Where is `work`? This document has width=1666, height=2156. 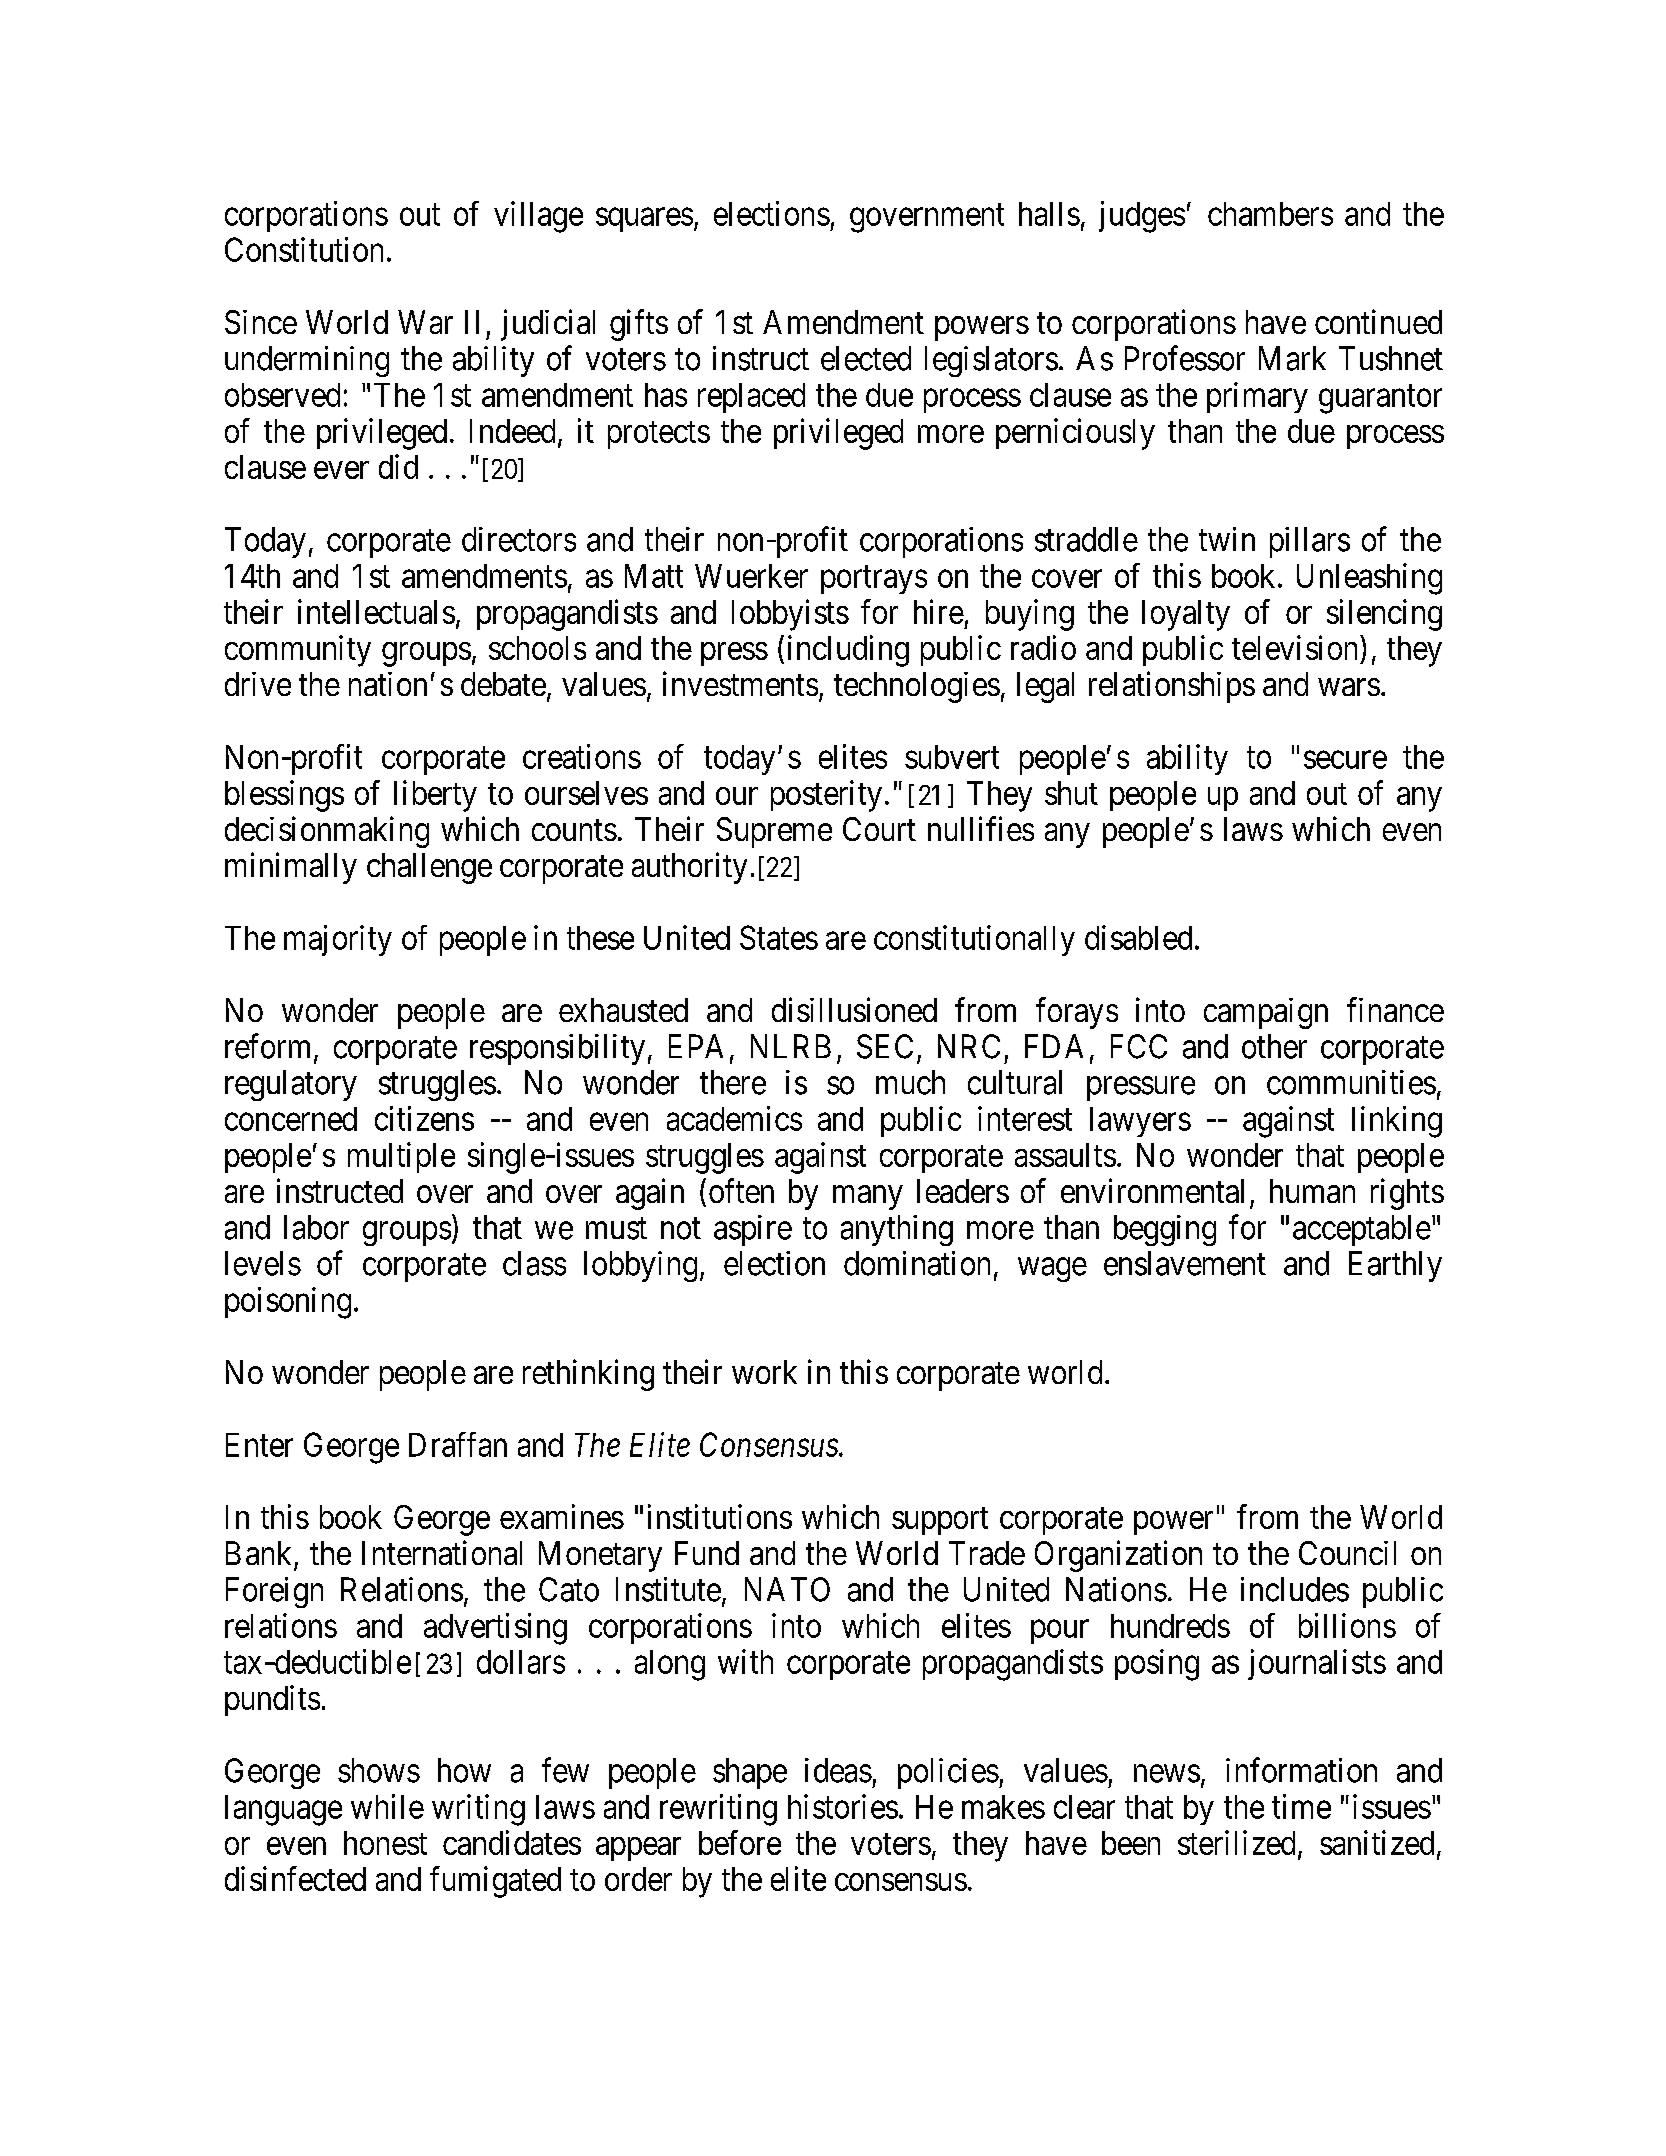
work is located at coordinates (764, 1372).
